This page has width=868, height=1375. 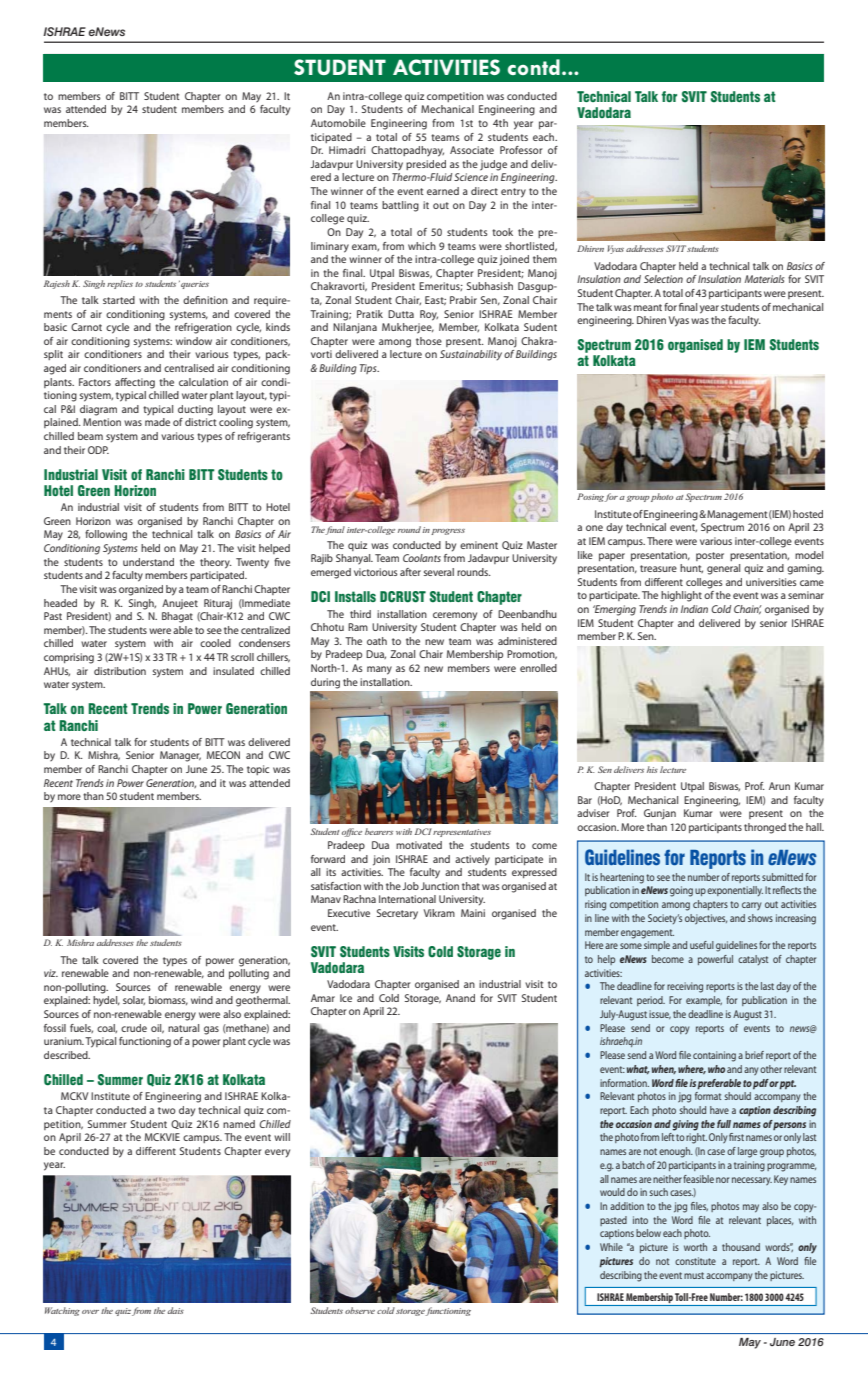 I want to click on many, so click(x=379, y=670).
